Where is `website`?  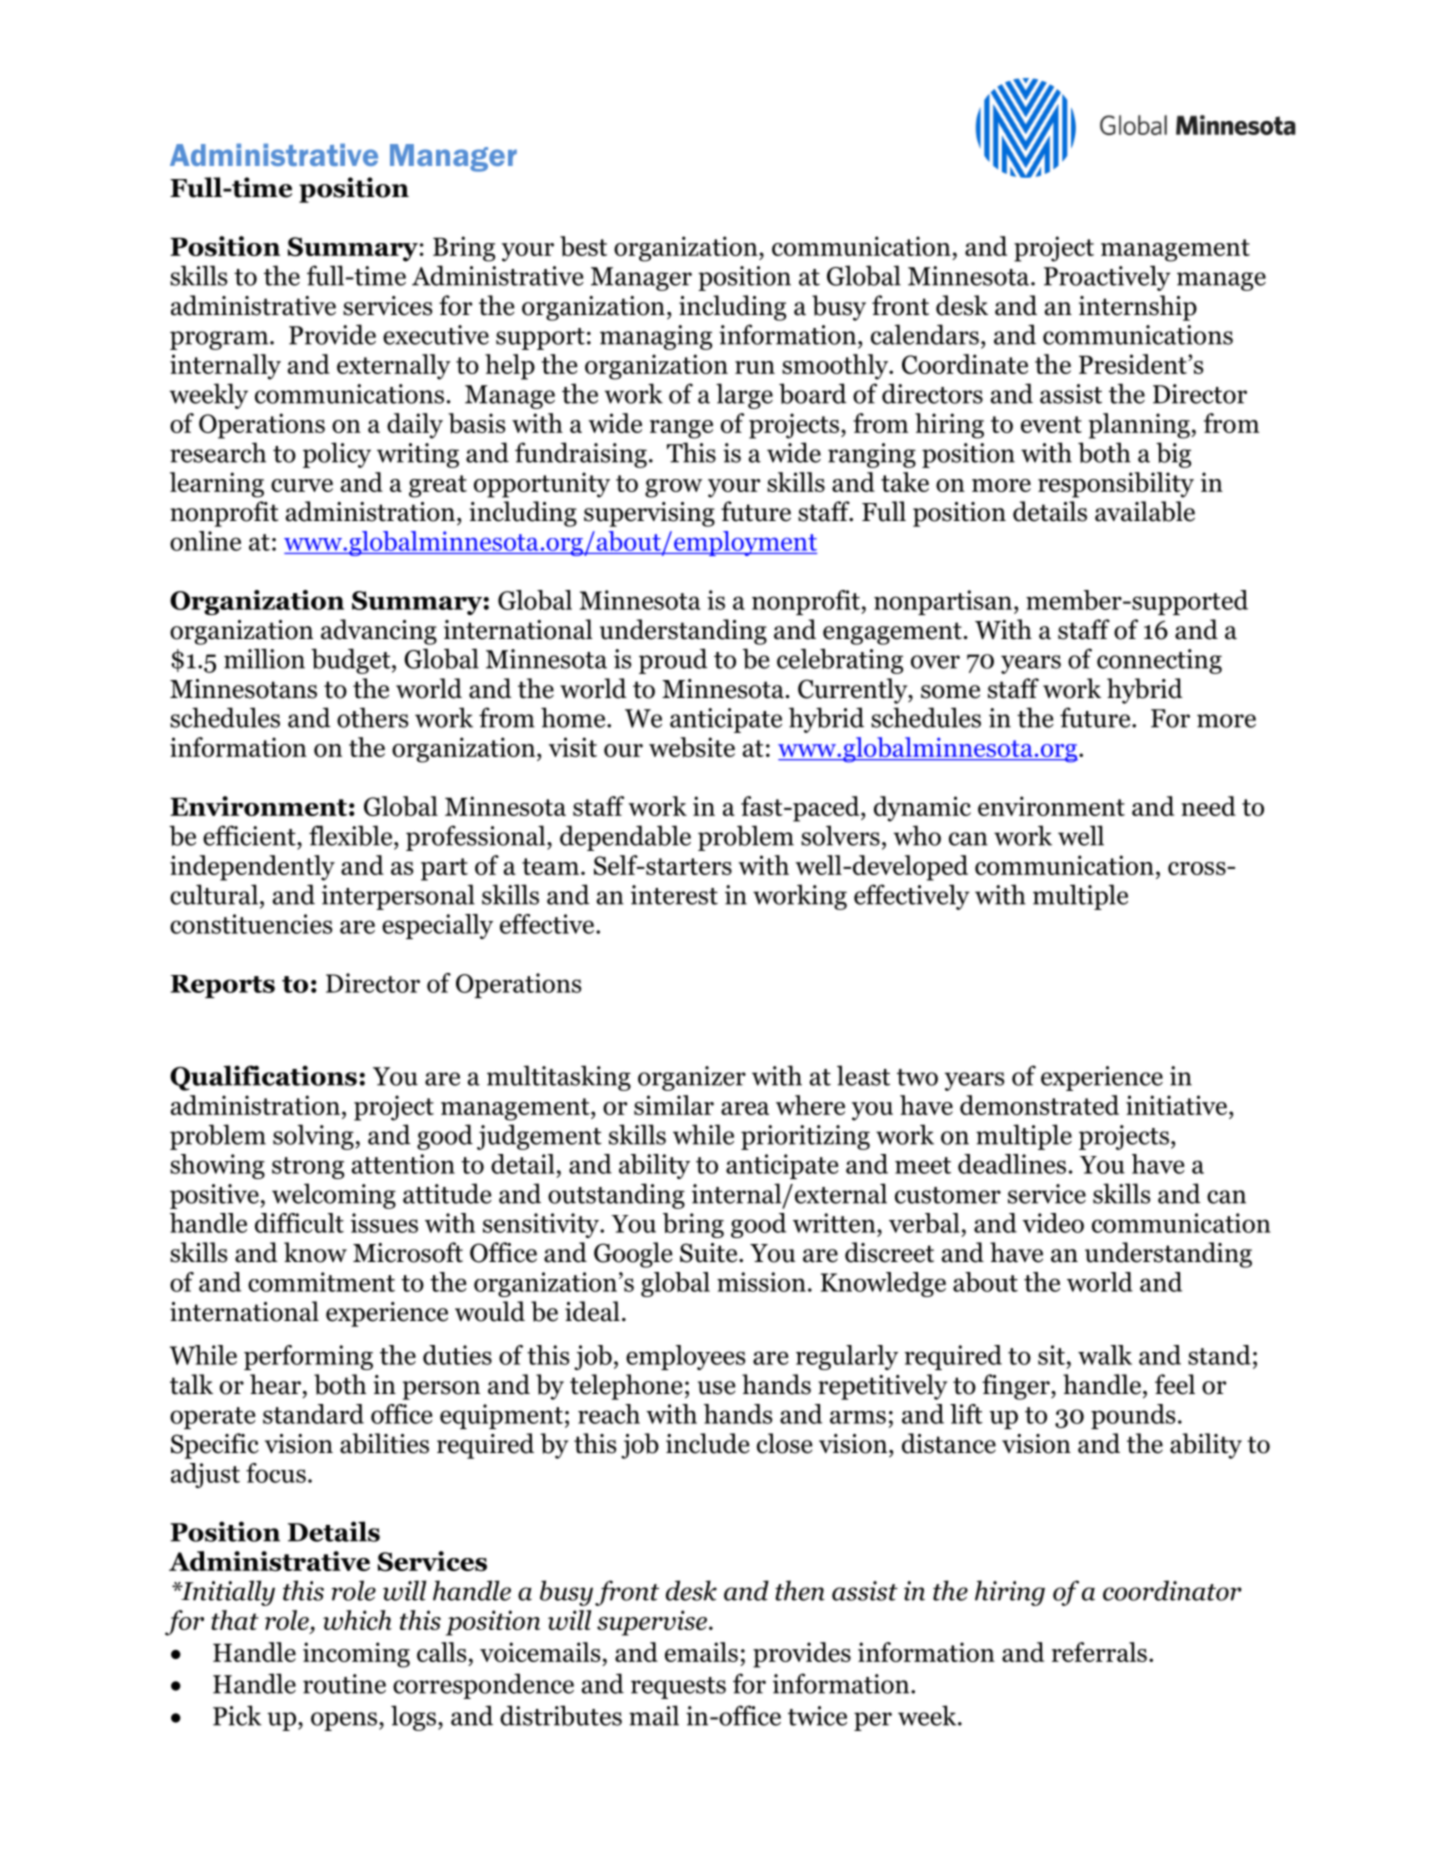 website is located at coordinates (692, 747).
